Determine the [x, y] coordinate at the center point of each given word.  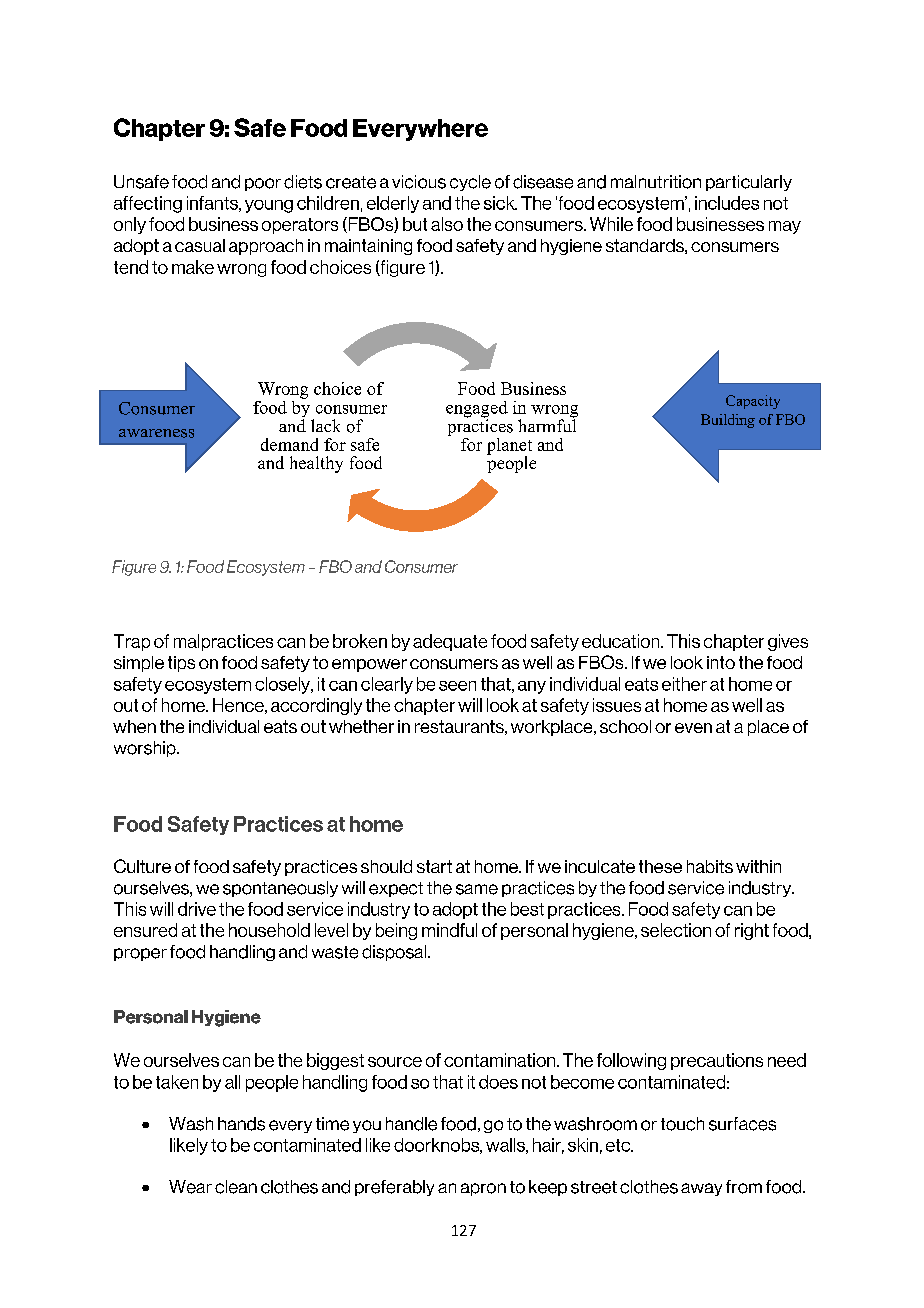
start [434, 866]
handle [411, 1124]
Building [728, 421]
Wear [190, 1187]
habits [710, 866]
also [447, 224]
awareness [156, 433]
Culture [142, 866]
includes [727, 203]
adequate [450, 642]
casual [200, 245]
